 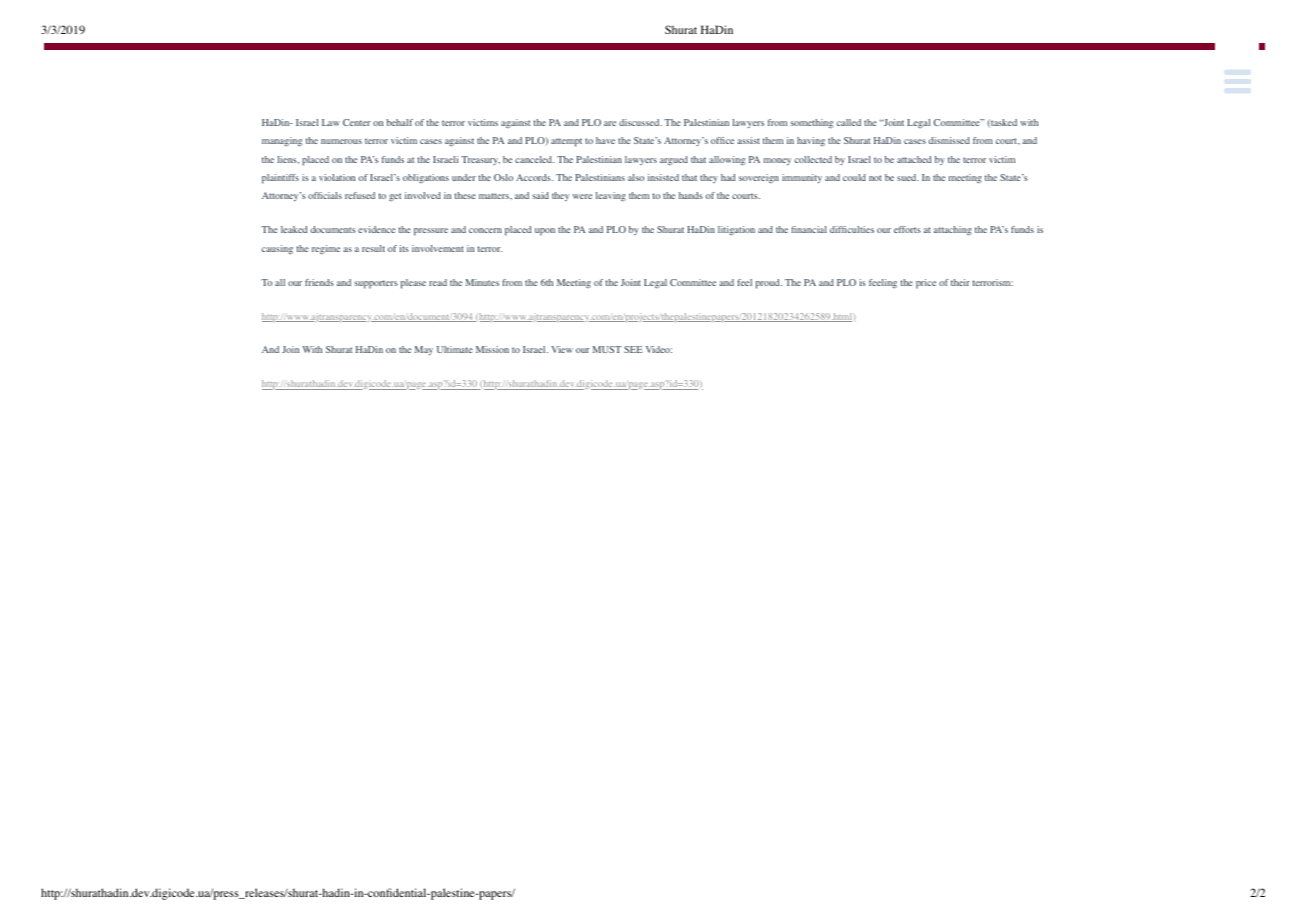 What do you see at coordinates (611, 196) in the screenshot?
I see `leaving` at bounding box center [611, 196].
